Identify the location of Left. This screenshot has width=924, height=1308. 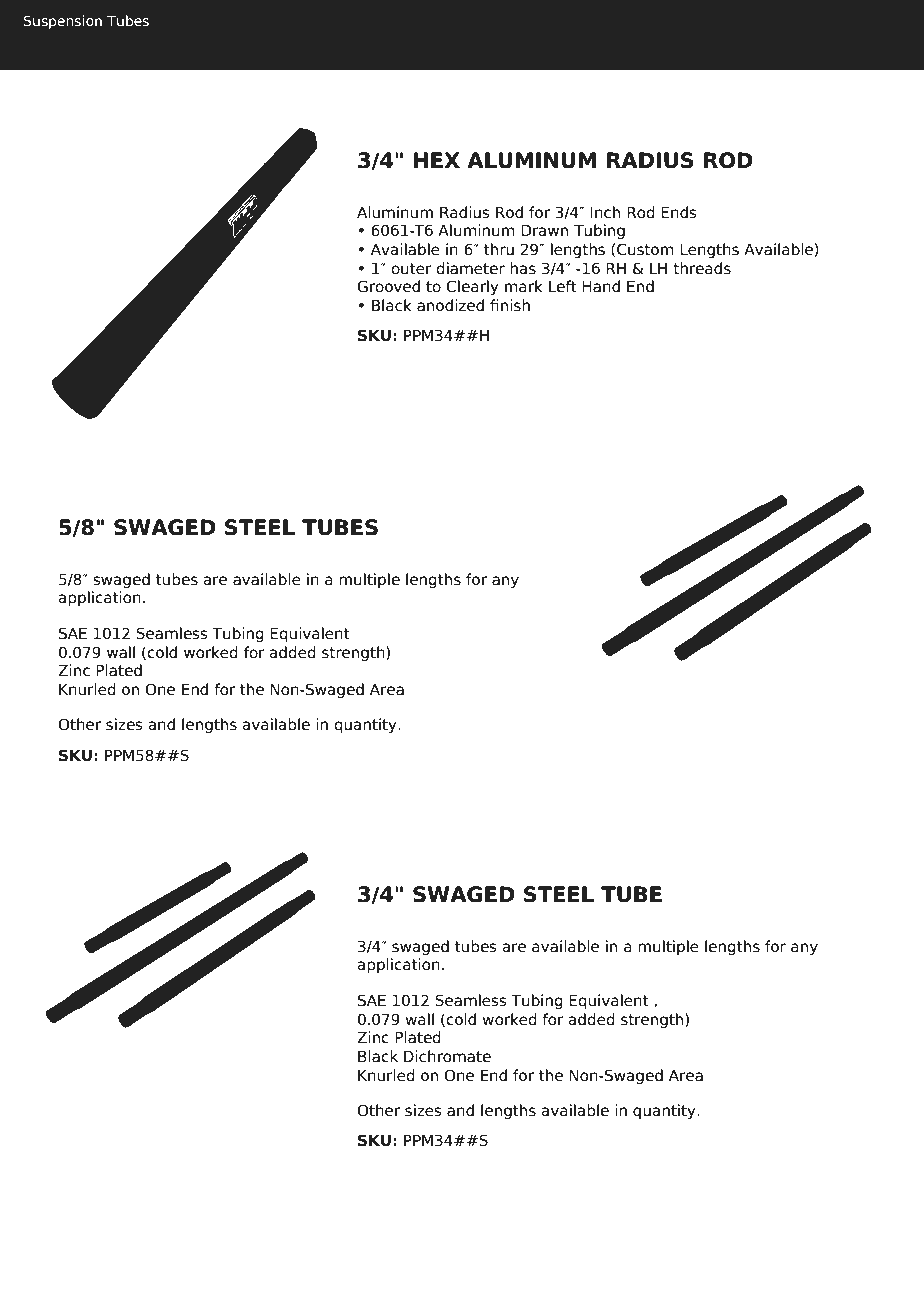
(563, 286).
